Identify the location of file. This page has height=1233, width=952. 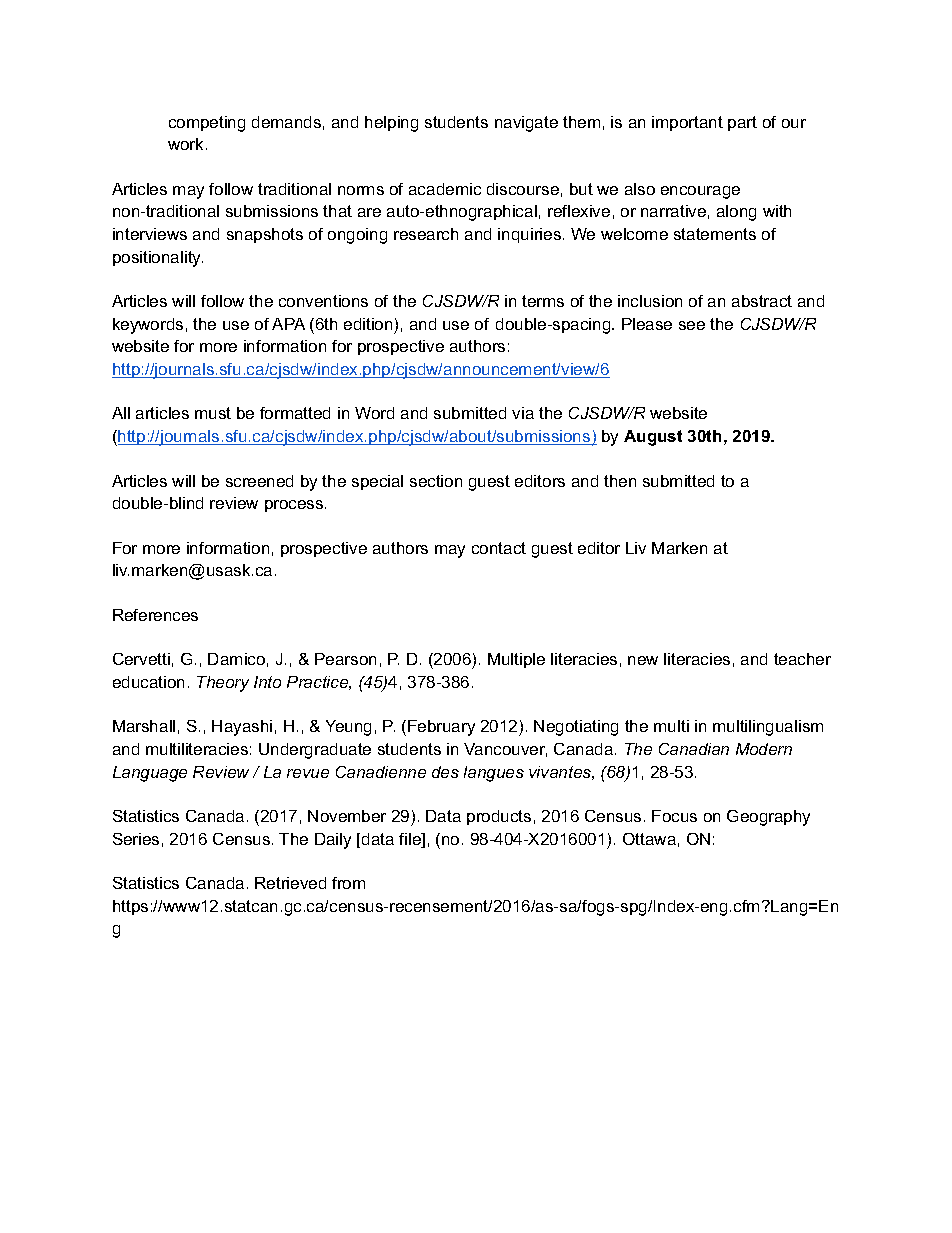
(411, 840).
